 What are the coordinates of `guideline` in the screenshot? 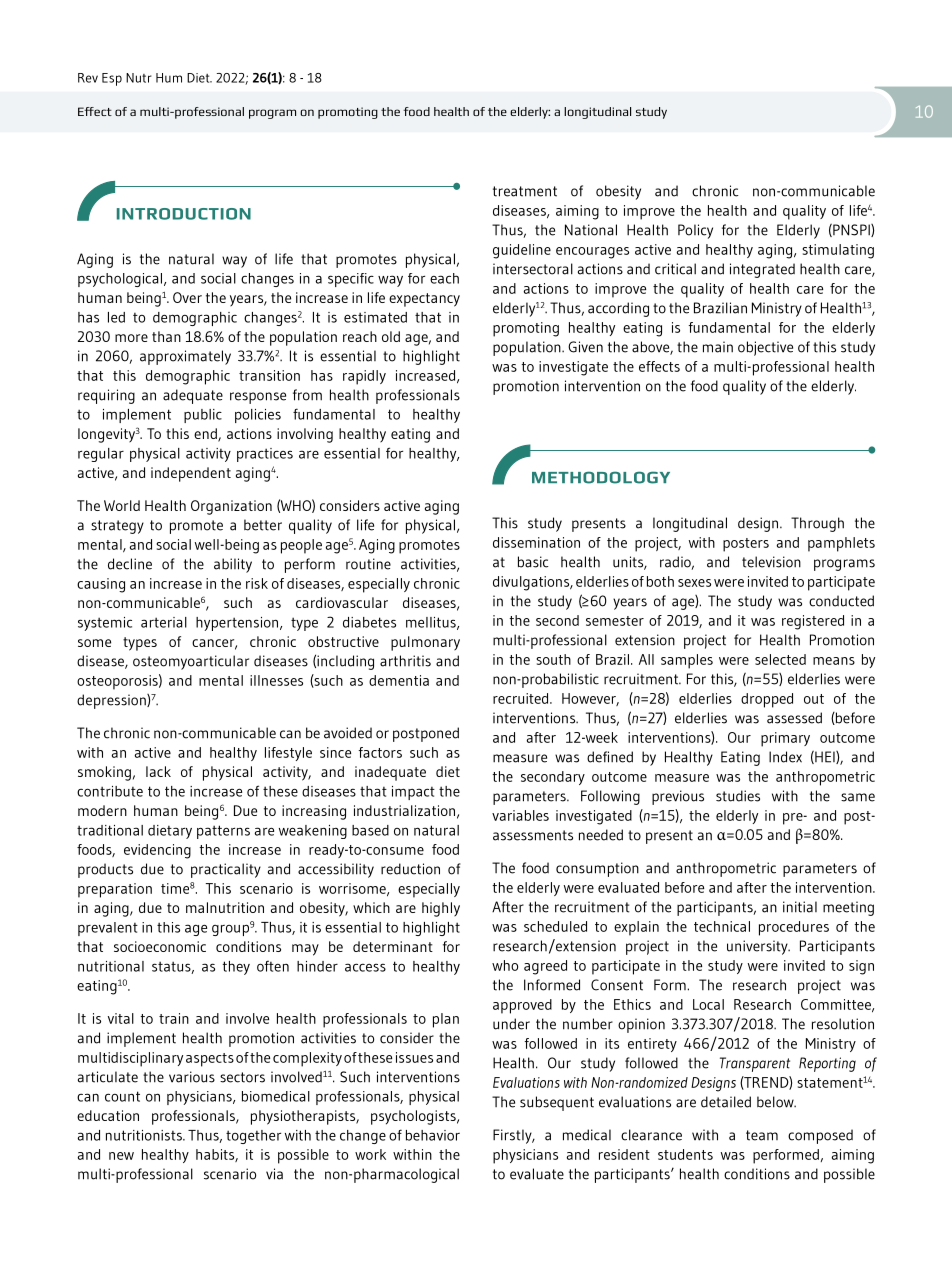 It's located at (522, 251).
